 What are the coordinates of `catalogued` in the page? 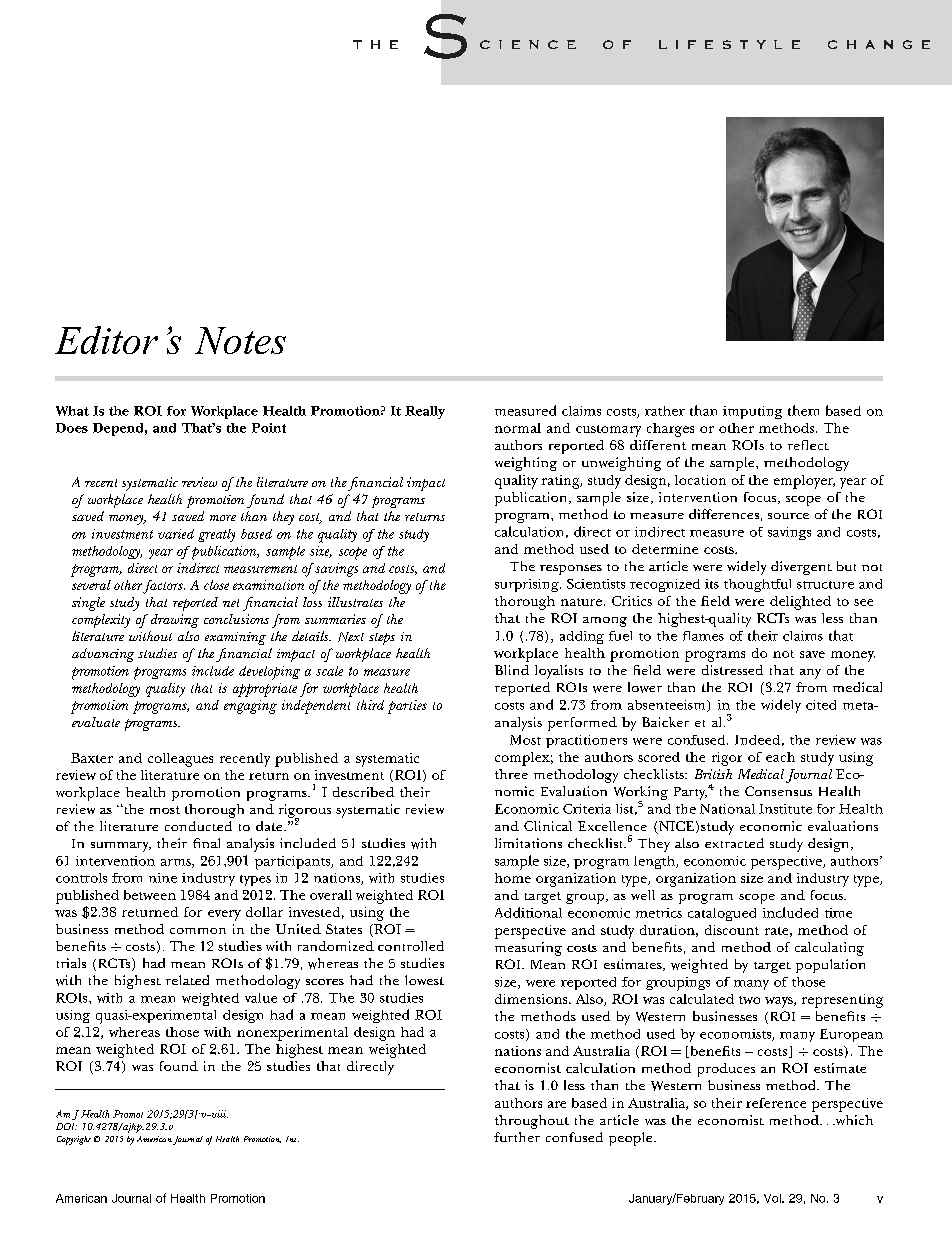 It's located at (722, 914).
